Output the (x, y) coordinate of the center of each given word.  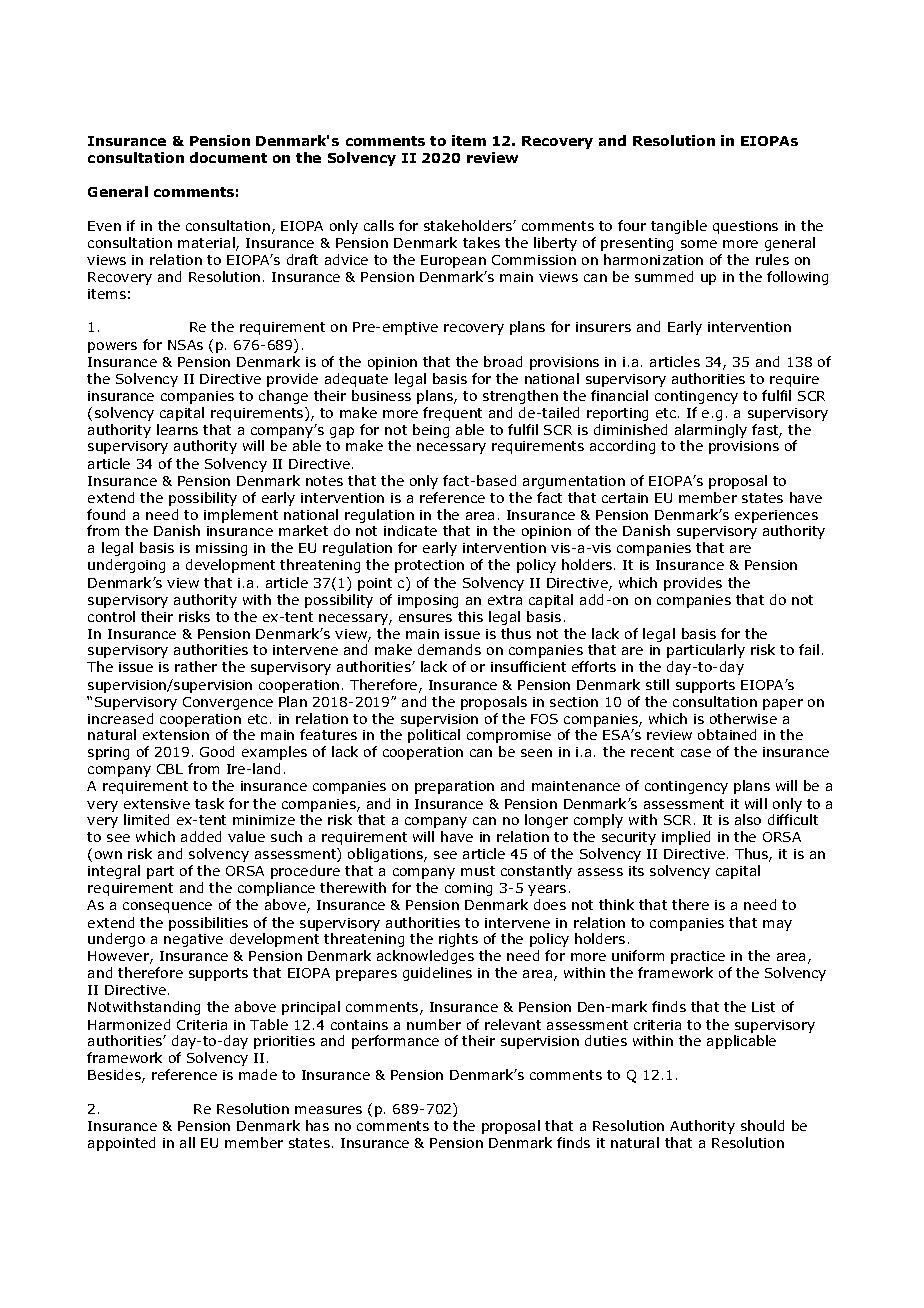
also (748, 819)
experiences (776, 516)
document (228, 157)
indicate (410, 530)
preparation (454, 787)
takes (481, 242)
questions (745, 227)
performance (395, 1042)
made (258, 1074)
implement (241, 516)
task (209, 803)
